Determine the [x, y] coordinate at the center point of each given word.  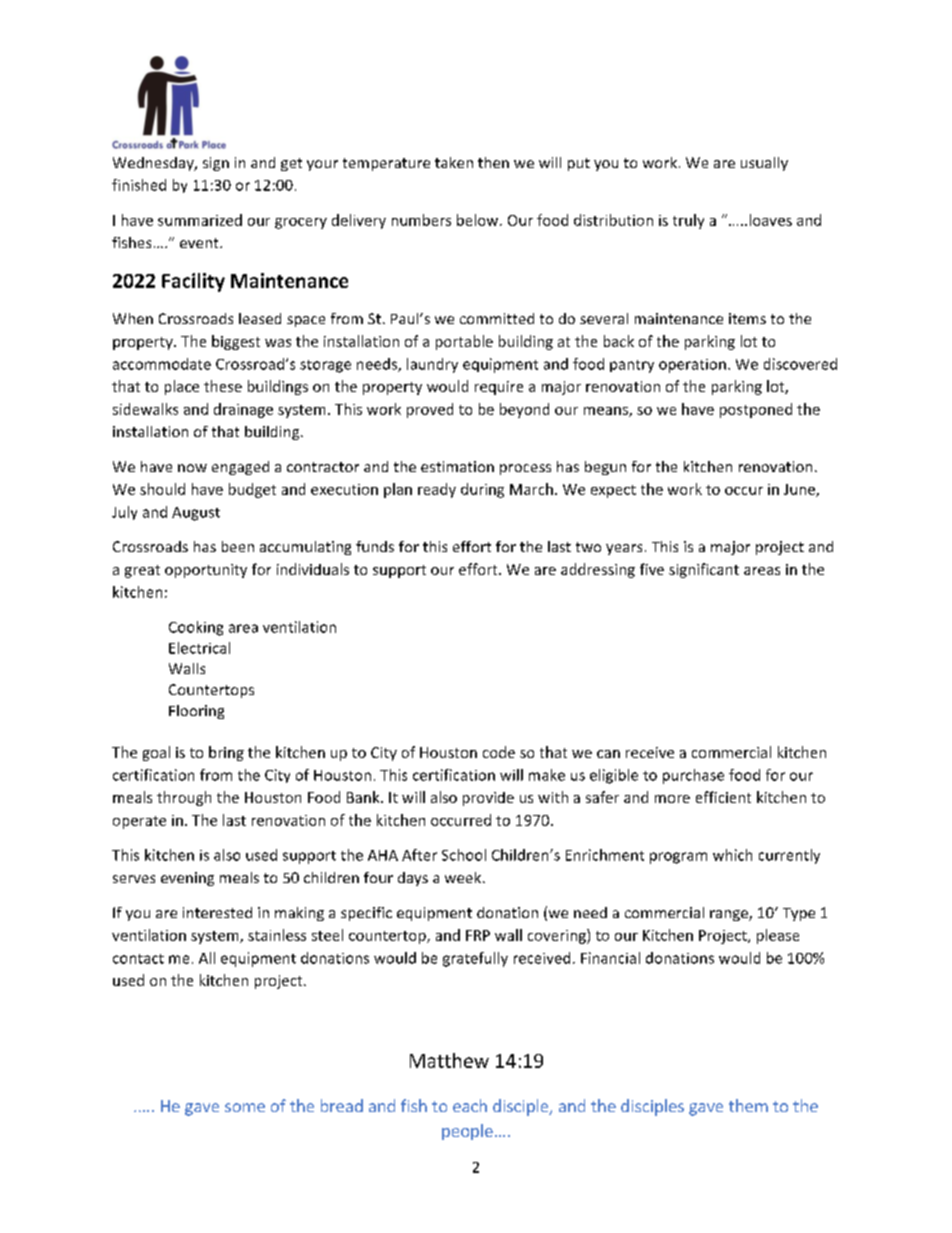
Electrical [199, 648]
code [499, 752]
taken [454, 162]
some [245, 1107]
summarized [200, 220]
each [470, 1105]
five [652, 569]
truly [688, 221]
